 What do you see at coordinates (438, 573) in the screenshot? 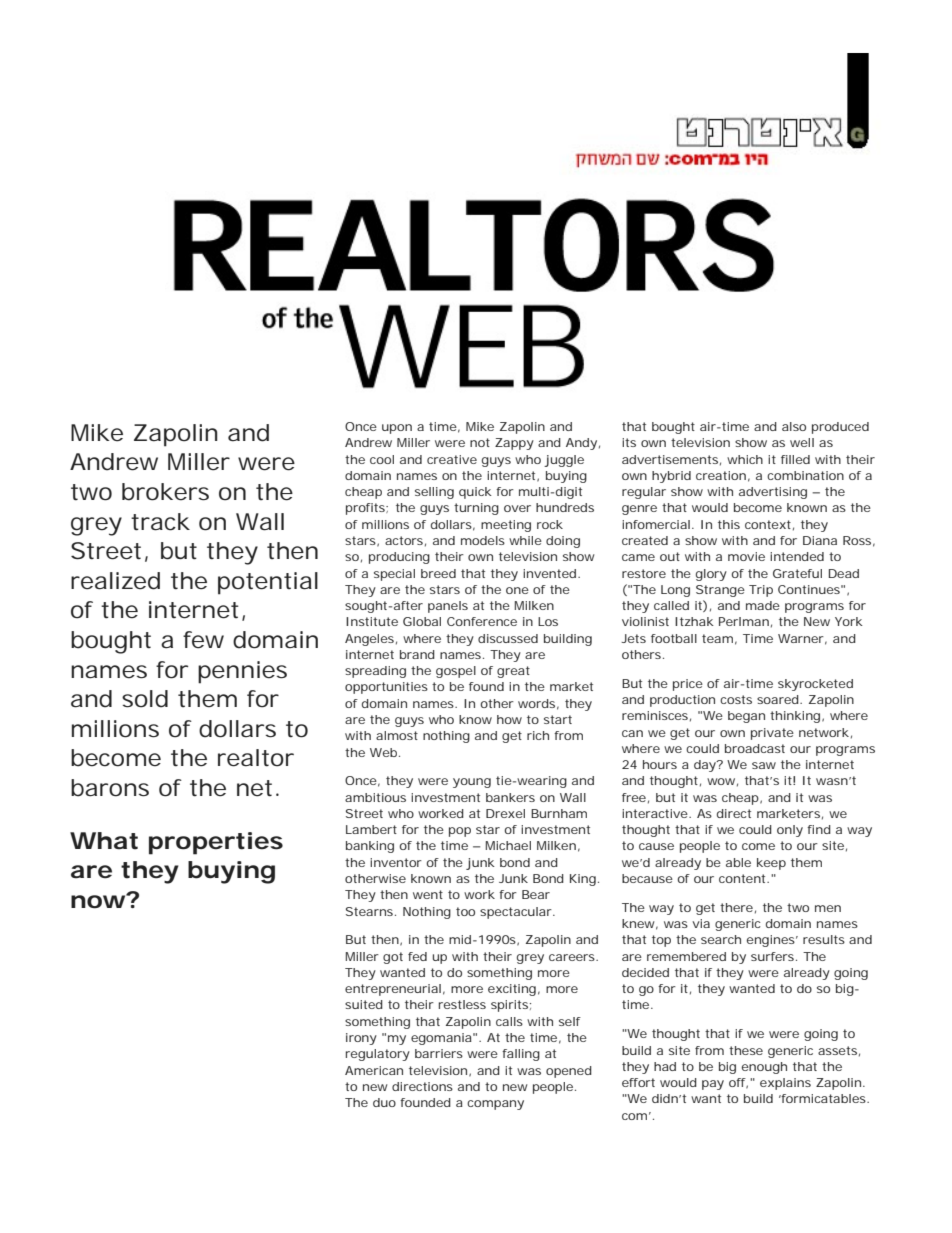
I see `breed` at bounding box center [438, 573].
